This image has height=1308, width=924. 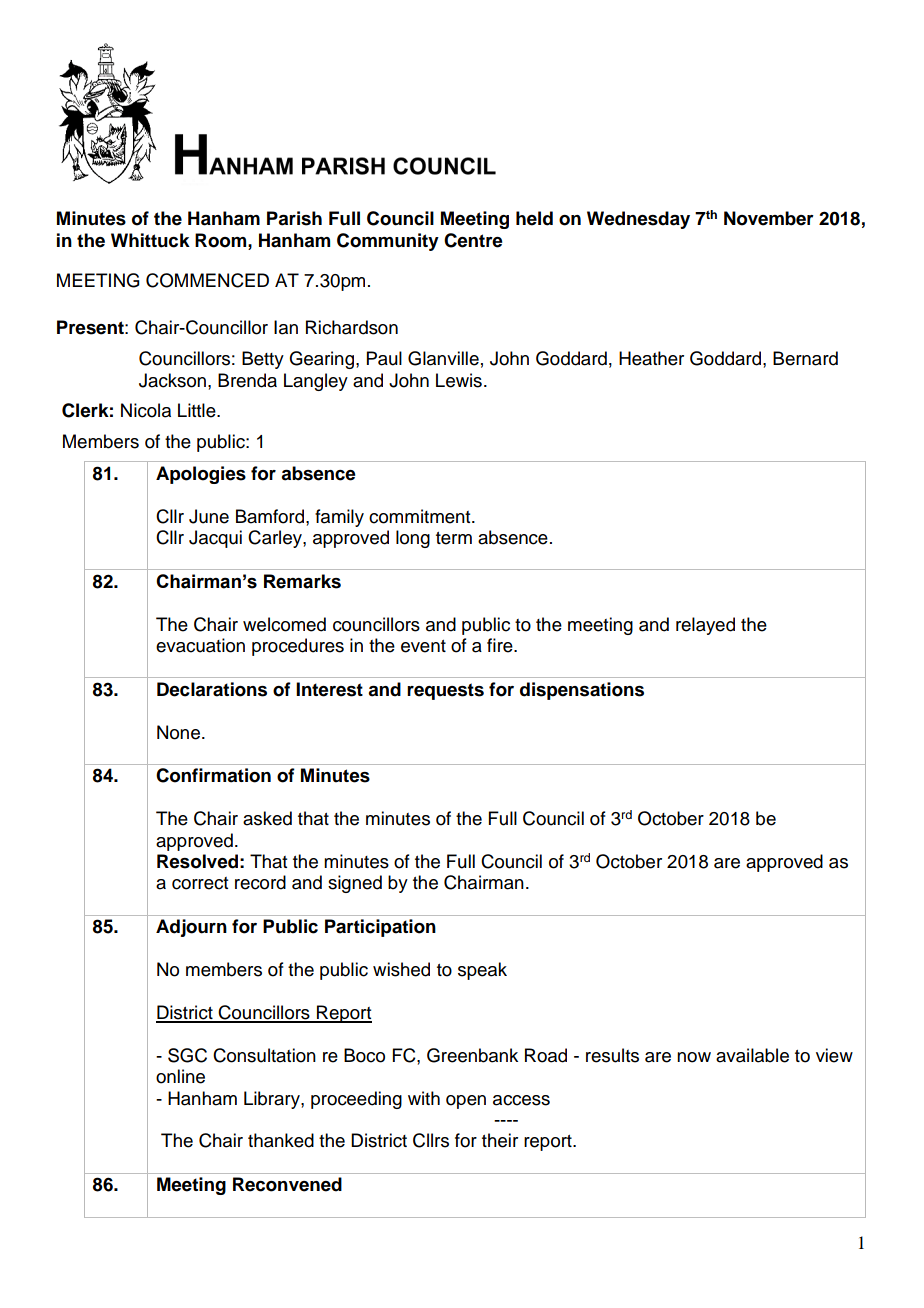 What do you see at coordinates (207, 280) in the image?
I see `COMMENCED` at bounding box center [207, 280].
